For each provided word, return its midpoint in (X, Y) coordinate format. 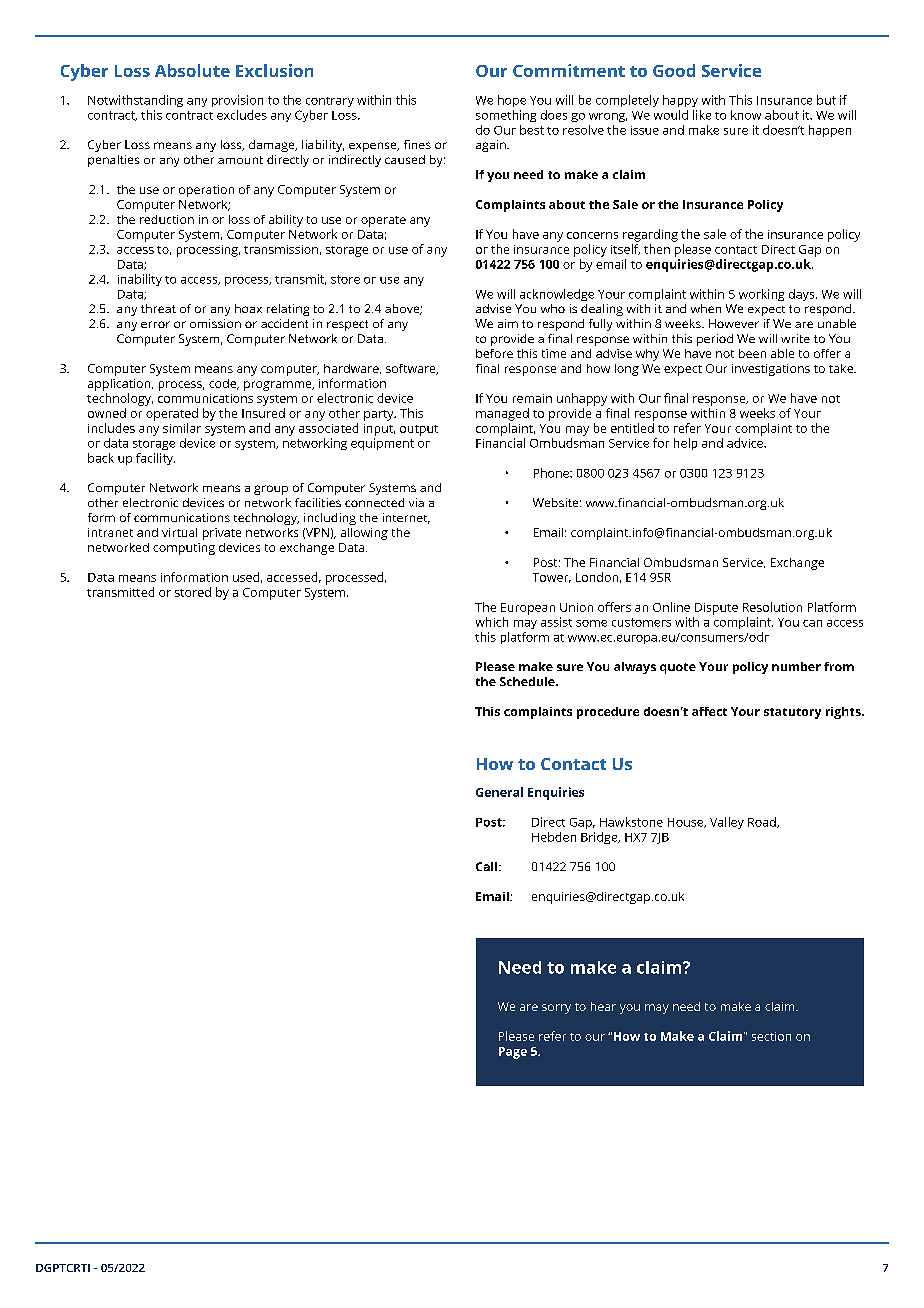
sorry (556, 1009)
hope (512, 101)
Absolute (192, 70)
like (702, 115)
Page (513, 1053)
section (771, 1036)
